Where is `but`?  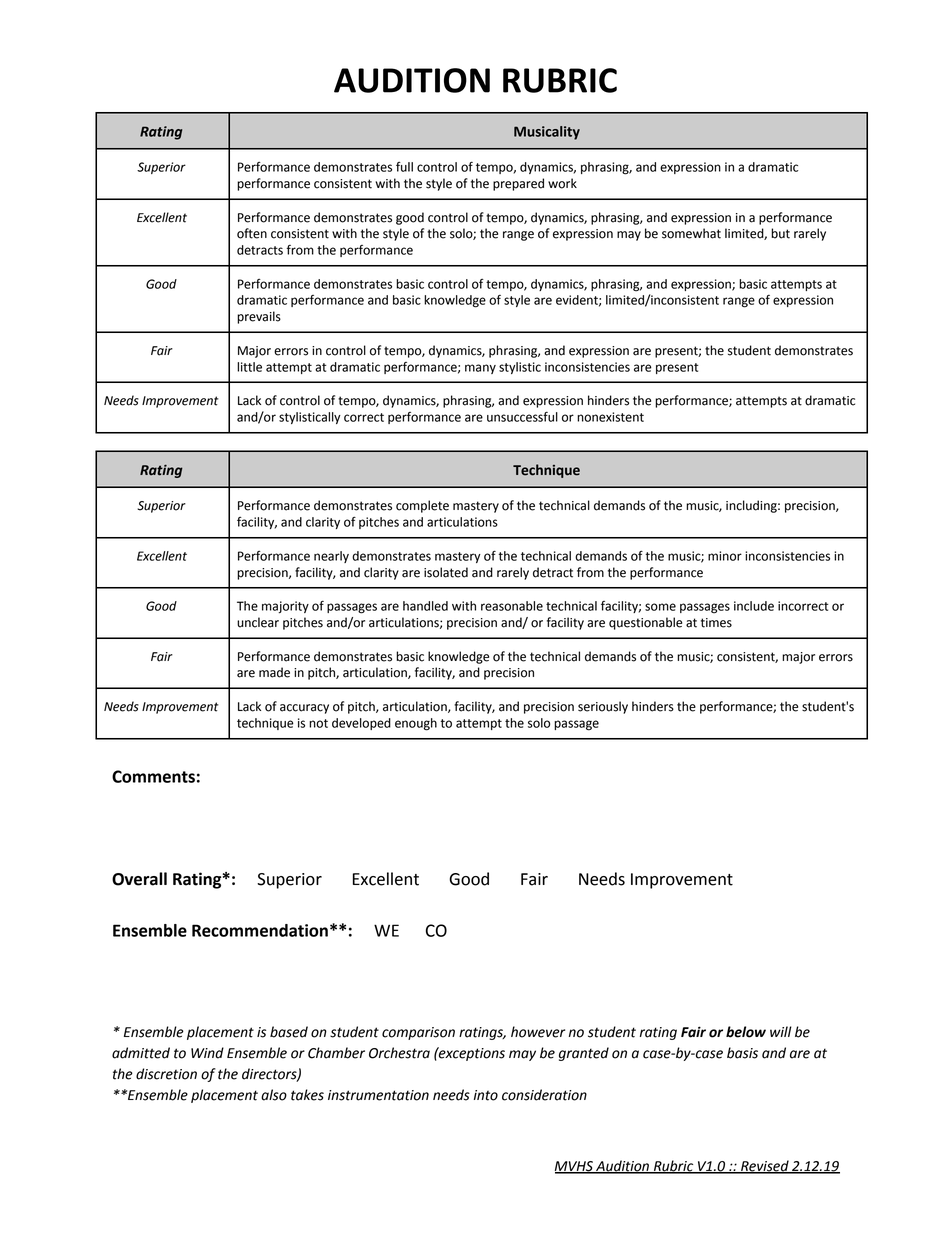
but is located at coordinates (780, 233).
